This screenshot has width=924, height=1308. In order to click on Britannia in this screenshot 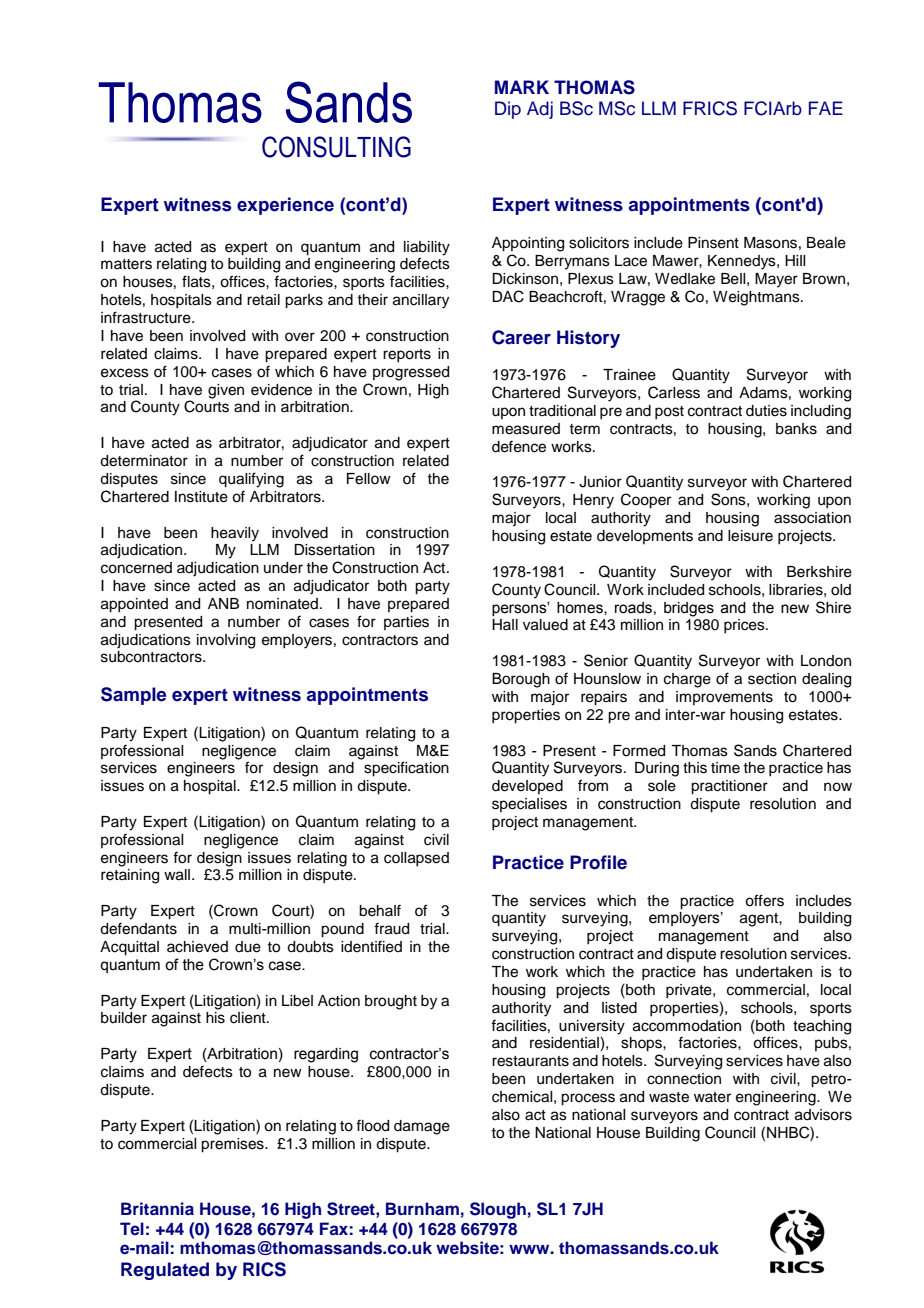, I will do `click(157, 1208)`.
